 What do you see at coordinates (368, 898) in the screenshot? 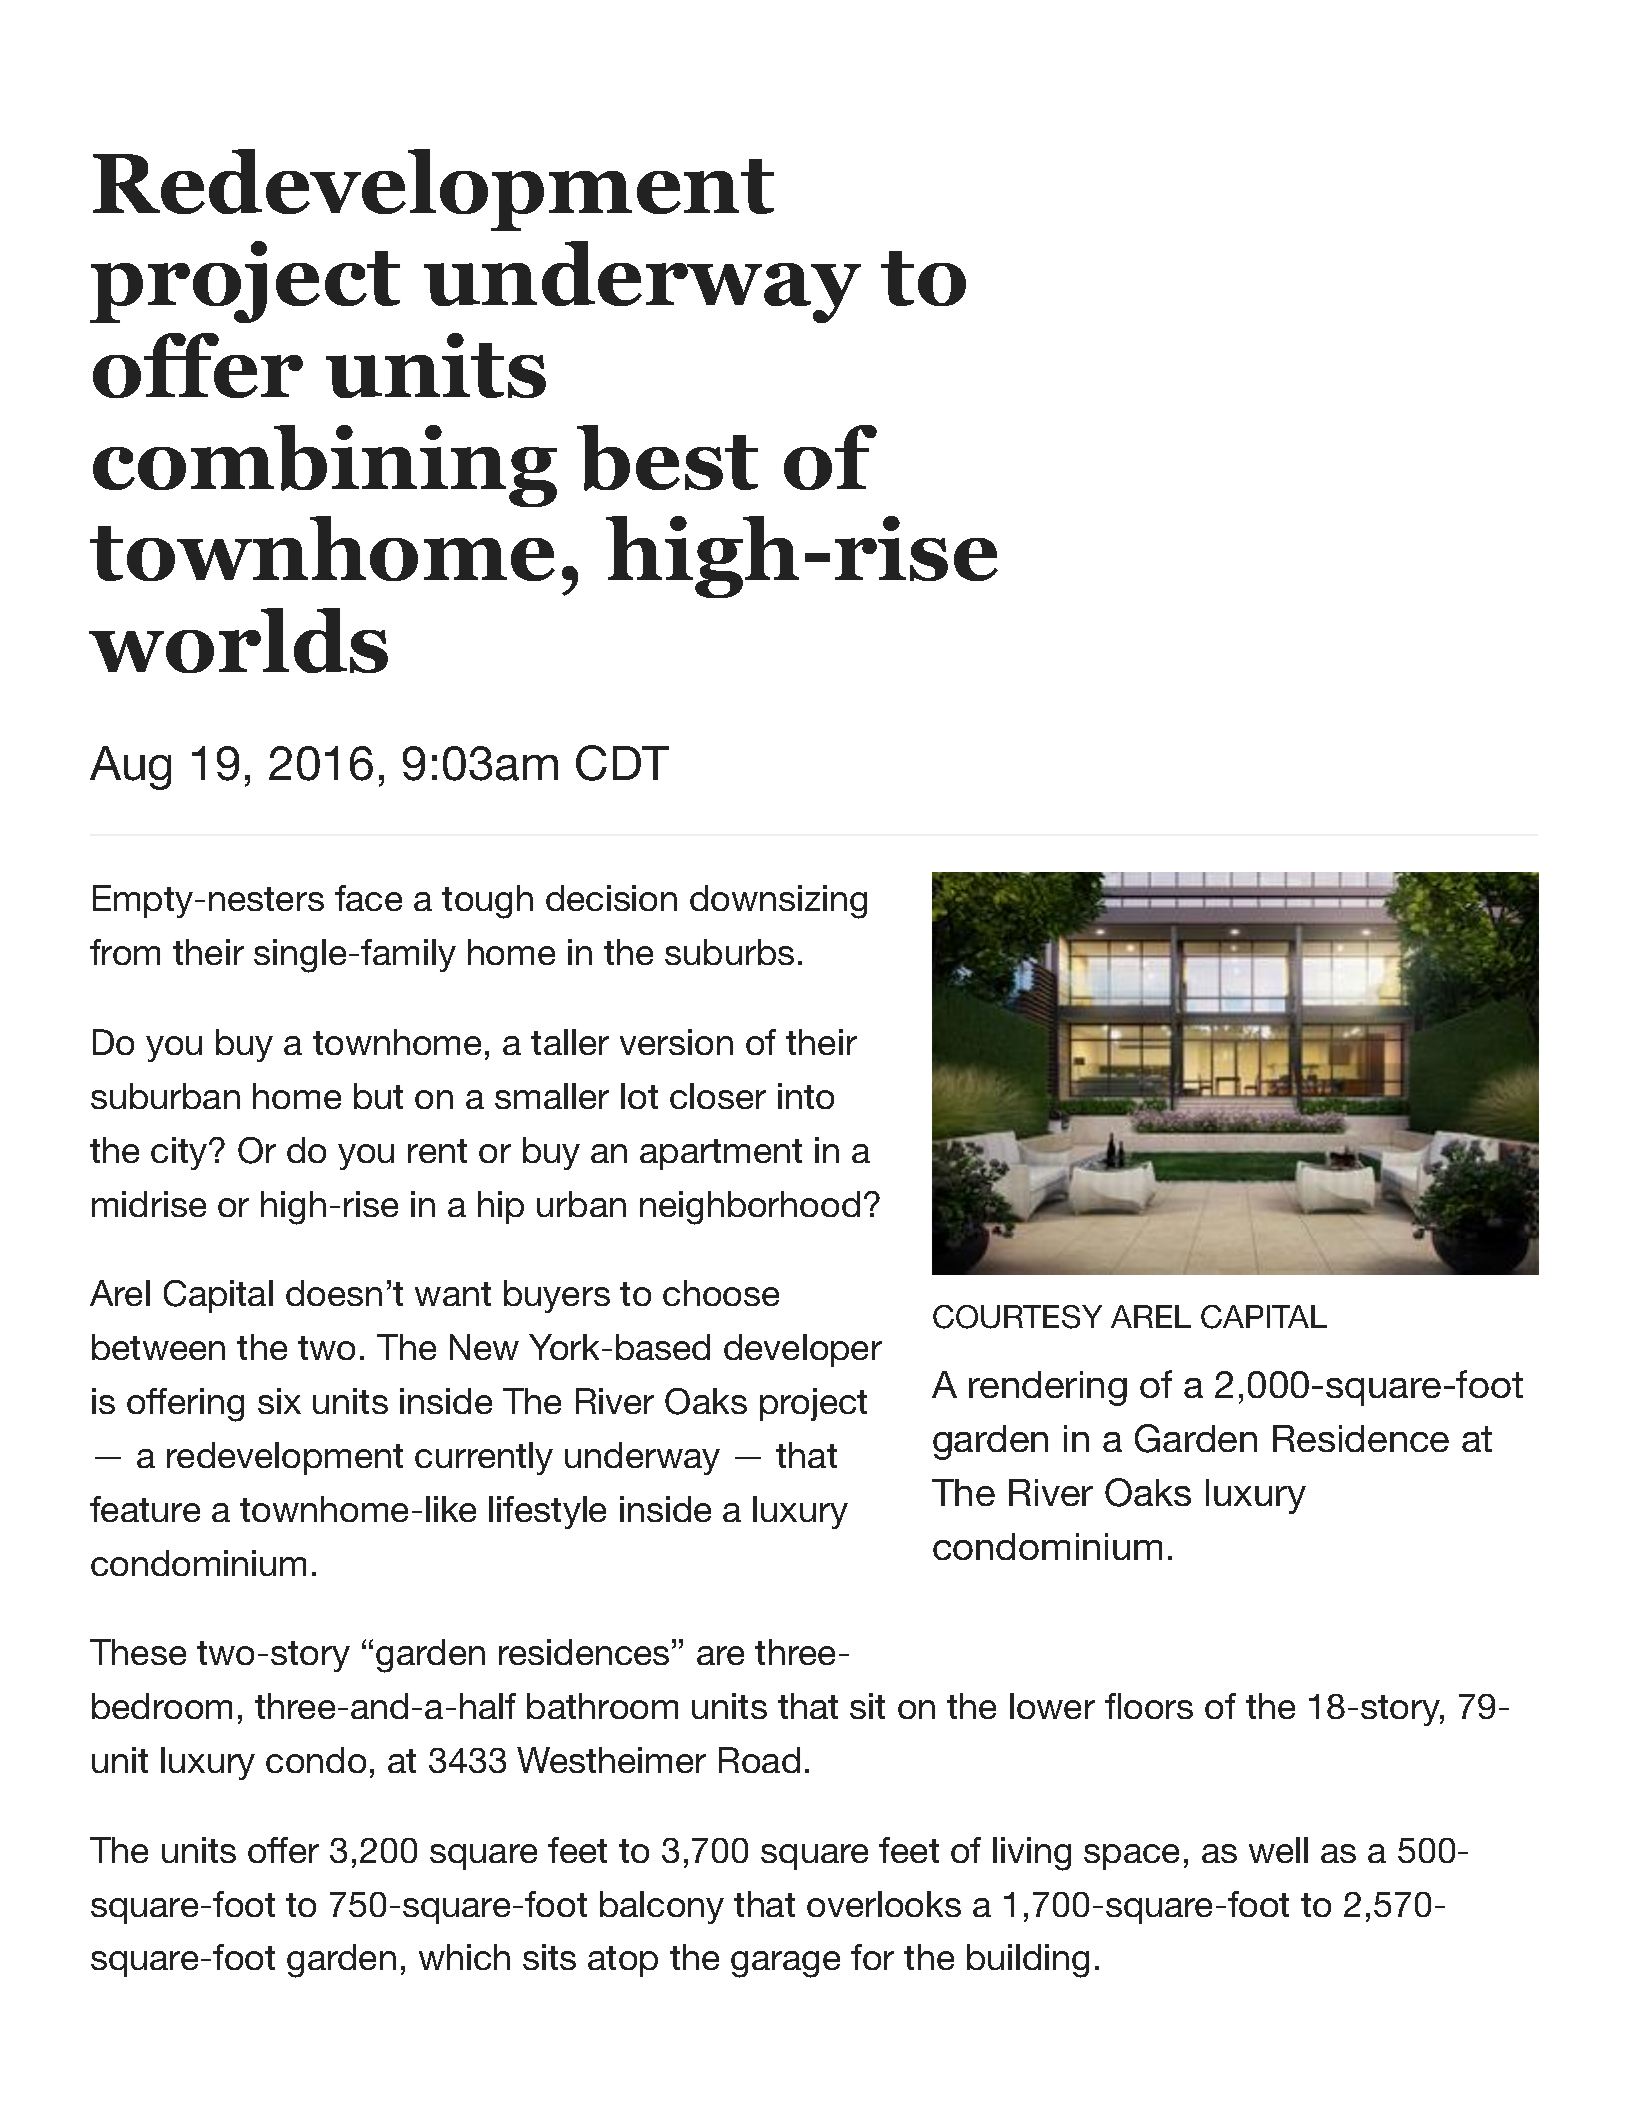
I see `face` at bounding box center [368, 898].
